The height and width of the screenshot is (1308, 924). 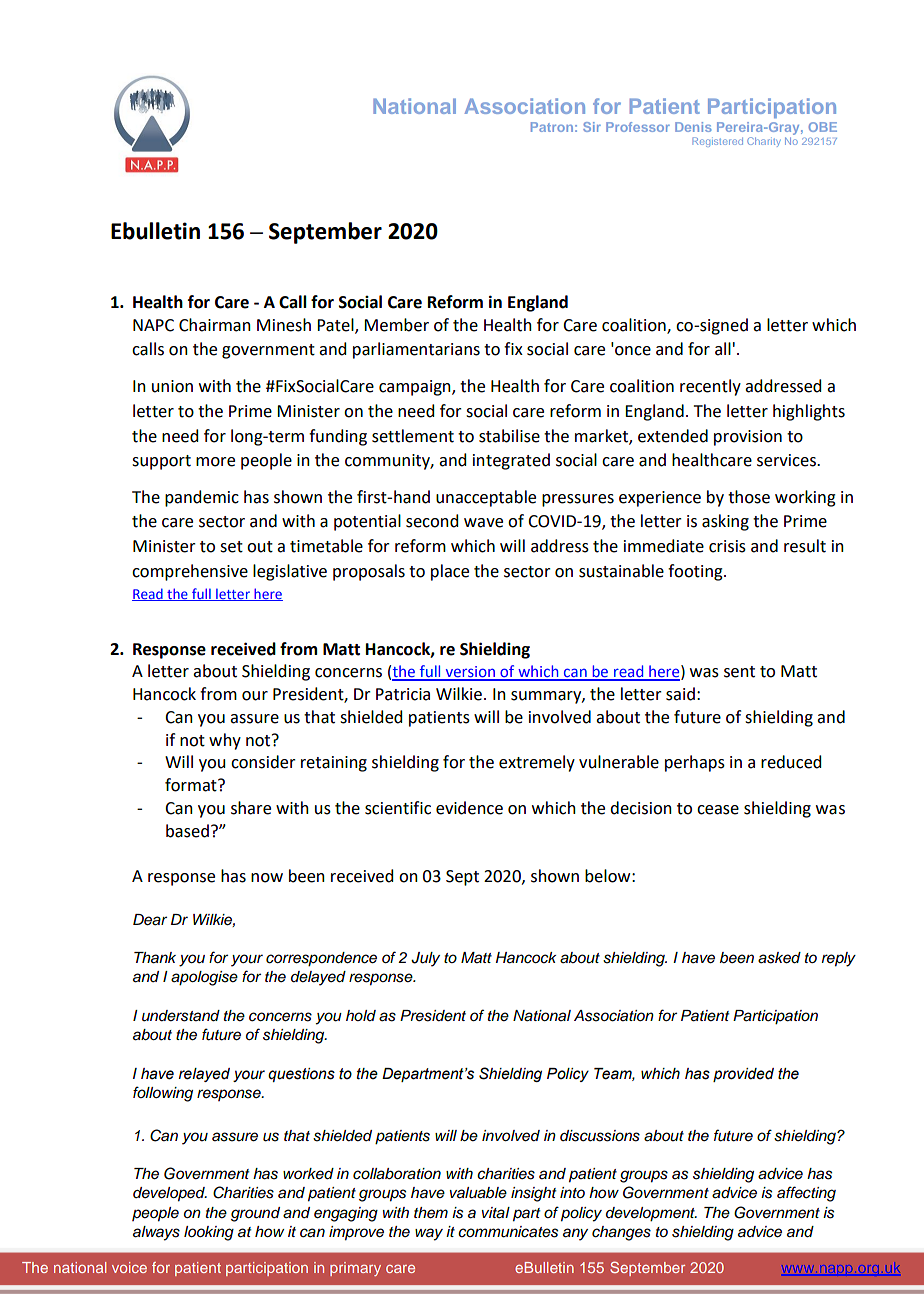 I want to click on Charity, so click(x=764, y=142).
